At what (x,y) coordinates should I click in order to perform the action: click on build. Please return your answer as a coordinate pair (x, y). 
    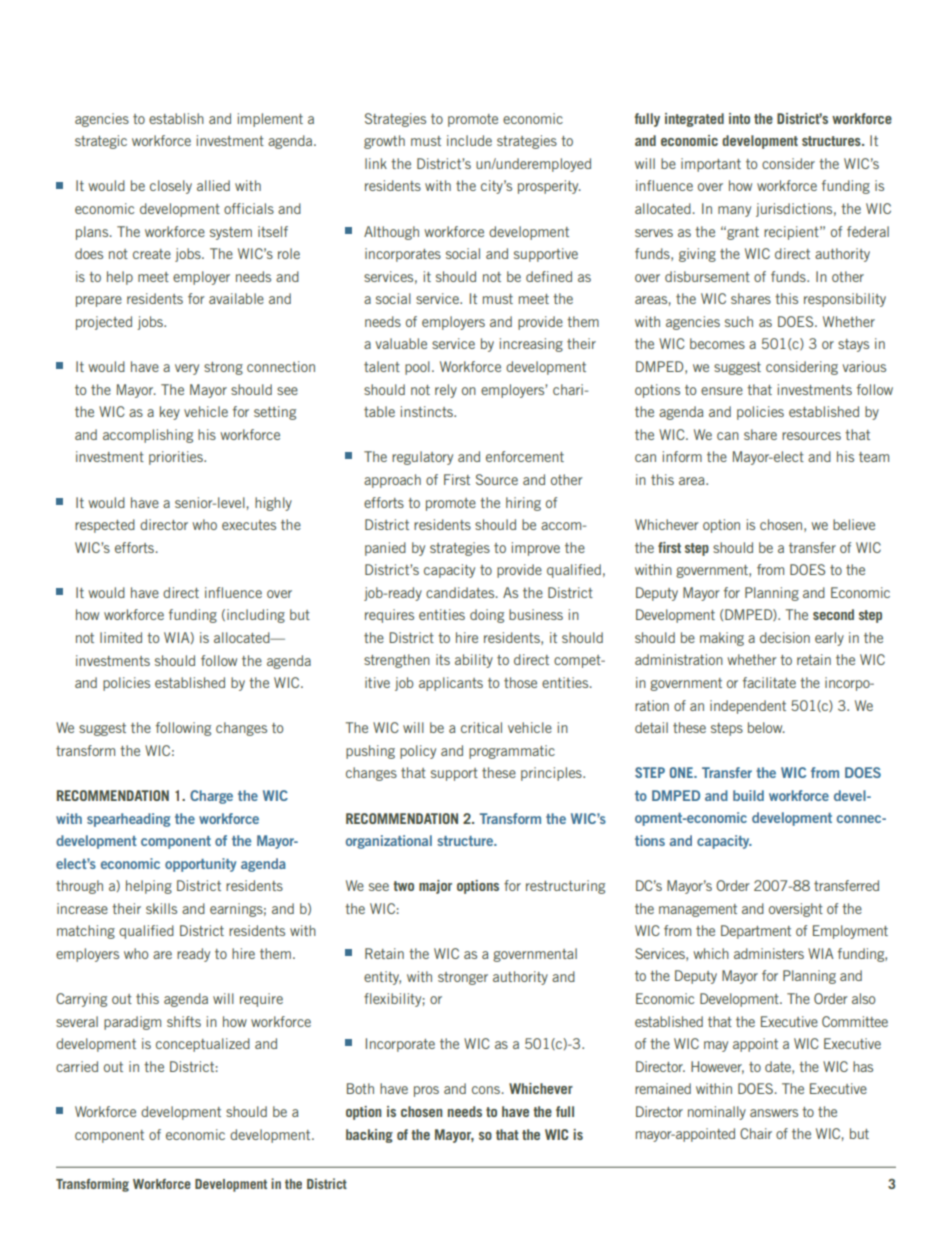
    Looking at the image, I should click on (748, 795).
